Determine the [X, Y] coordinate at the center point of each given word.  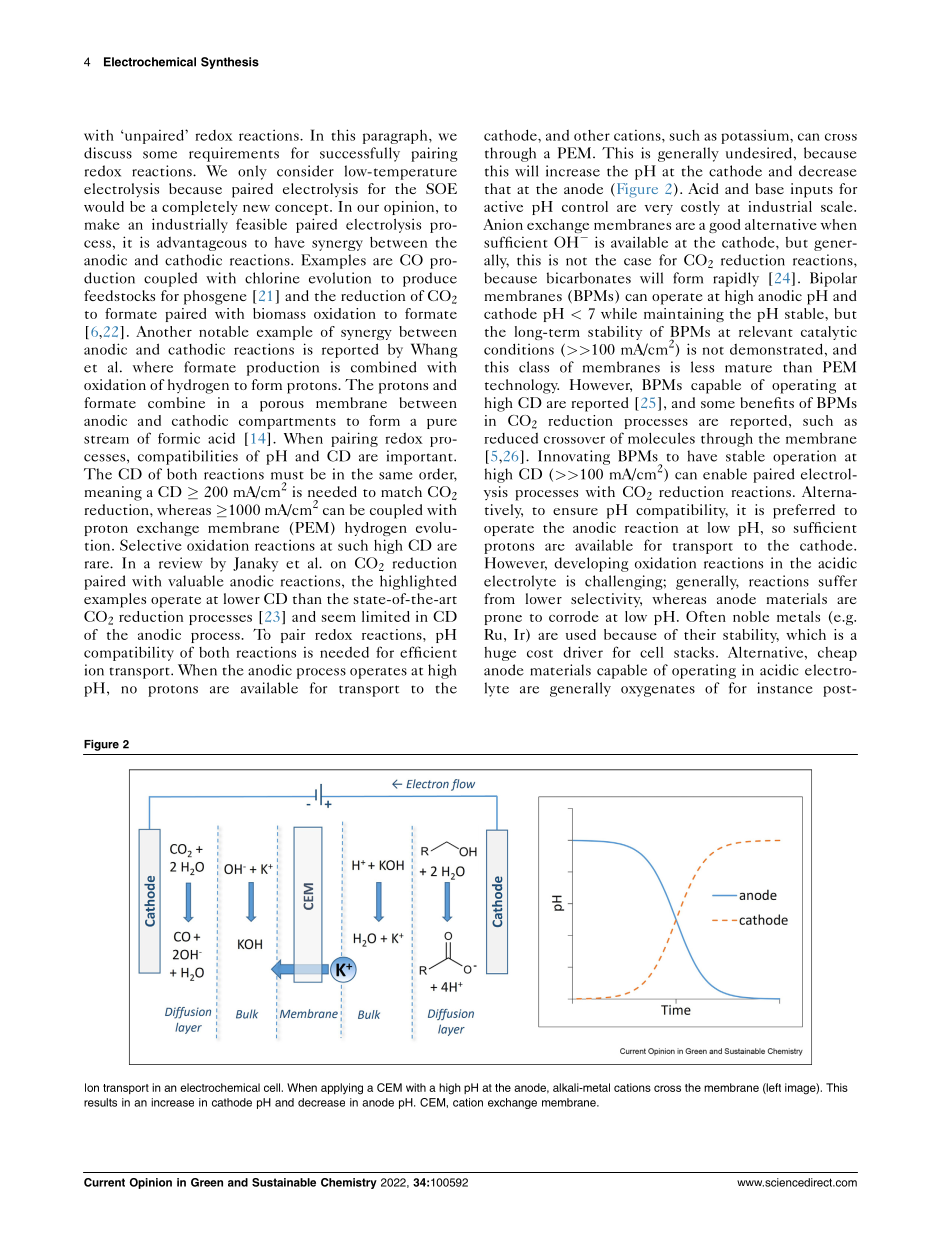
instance [785, 688]
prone [503, 620]
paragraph [396, 136]
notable [224, 331]
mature [748, 368]
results [100, 1102]
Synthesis [230, 63]
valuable [196, 581]
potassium [756, 136]
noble [751, 616]
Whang [434, 350]
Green [207, 1182]
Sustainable [284, 1182]
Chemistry [349, 1183]
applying [342, 1089]
